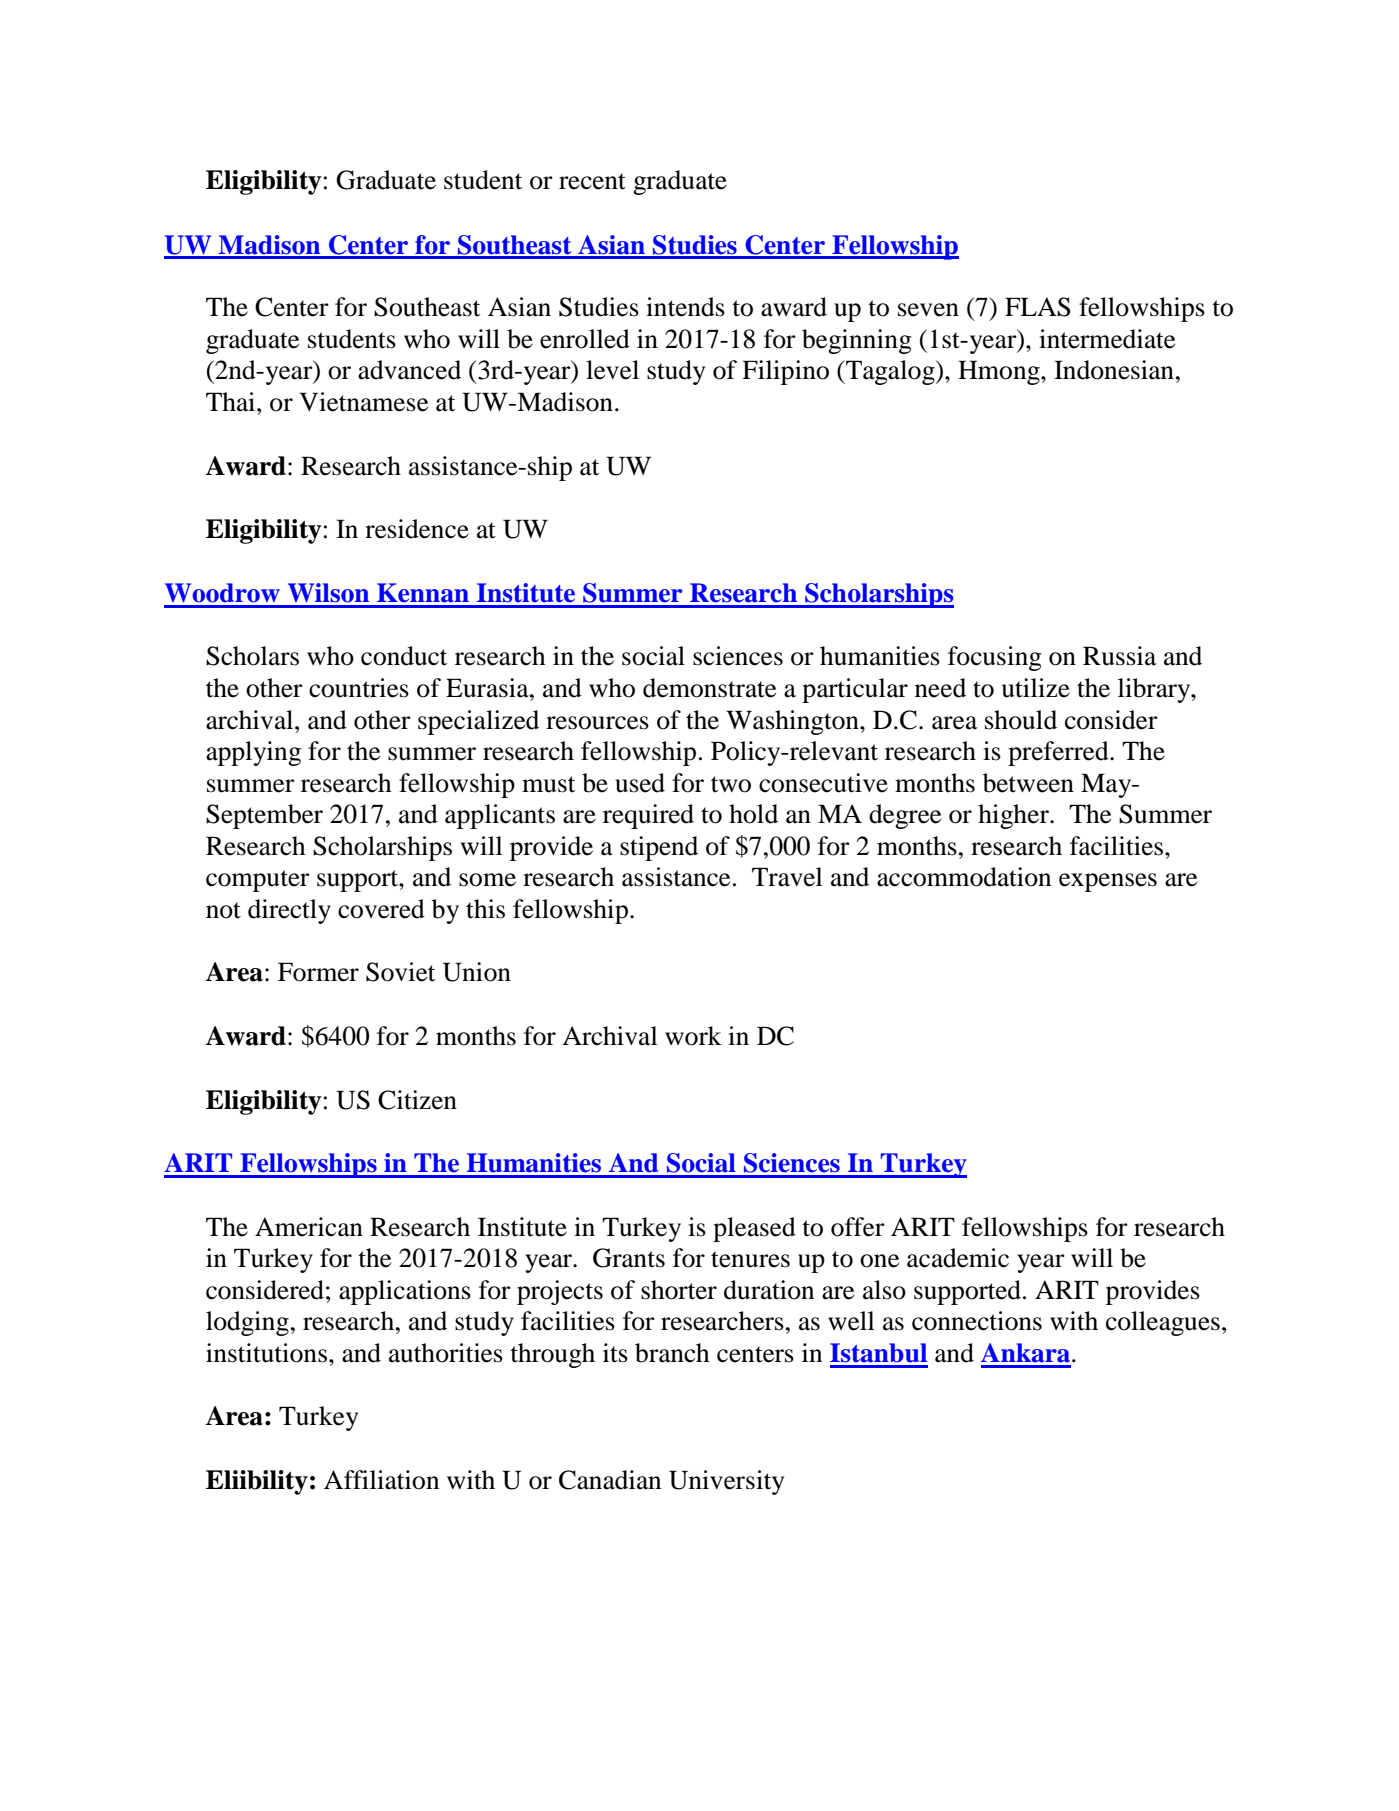 This page has height=1811, width=1399. I want to click on conduct, so click(404, 656).
